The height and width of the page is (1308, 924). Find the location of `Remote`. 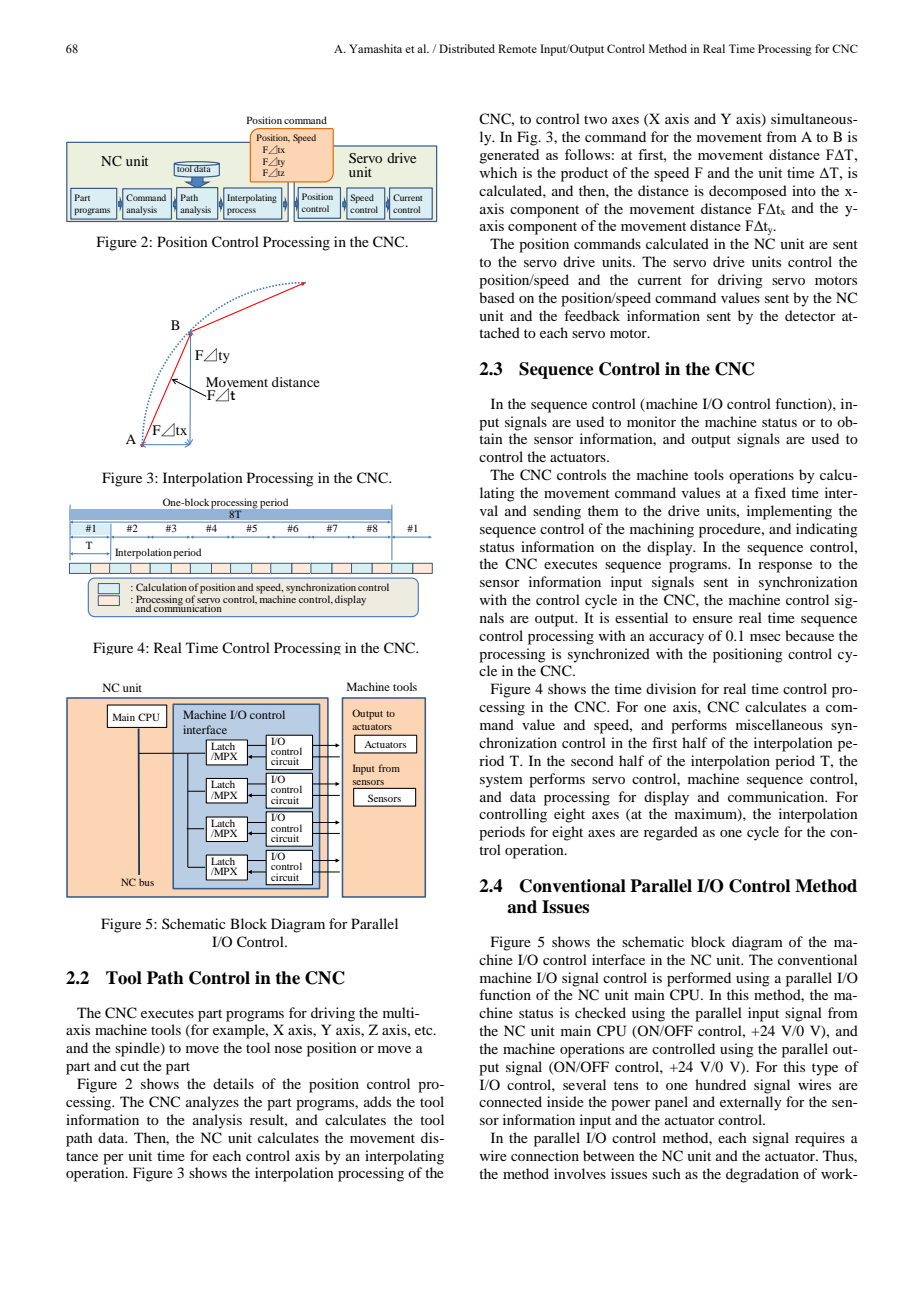

Remote is located at coordinates (517, 48).
